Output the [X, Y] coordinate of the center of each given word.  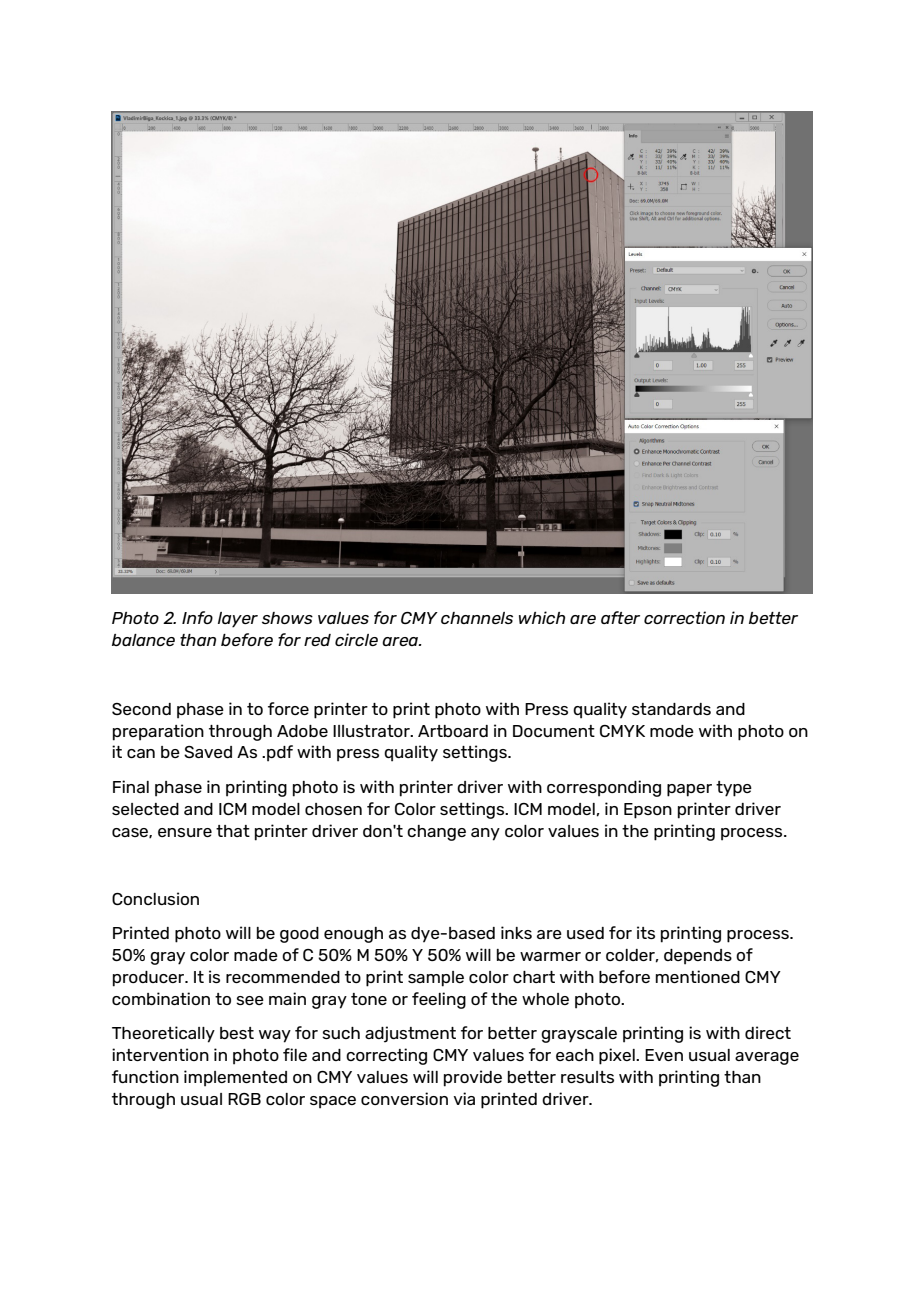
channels [477, 618]
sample [436, 979]
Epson [648, 811]
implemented [235, 1078]
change [436, 833]
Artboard [453, 731]
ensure [185, 832]
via [464, 1098]
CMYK [622, 731]
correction [684, 617]
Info [197, 617]
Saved [208, 752]
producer [150, 979]
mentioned [697, 976]
